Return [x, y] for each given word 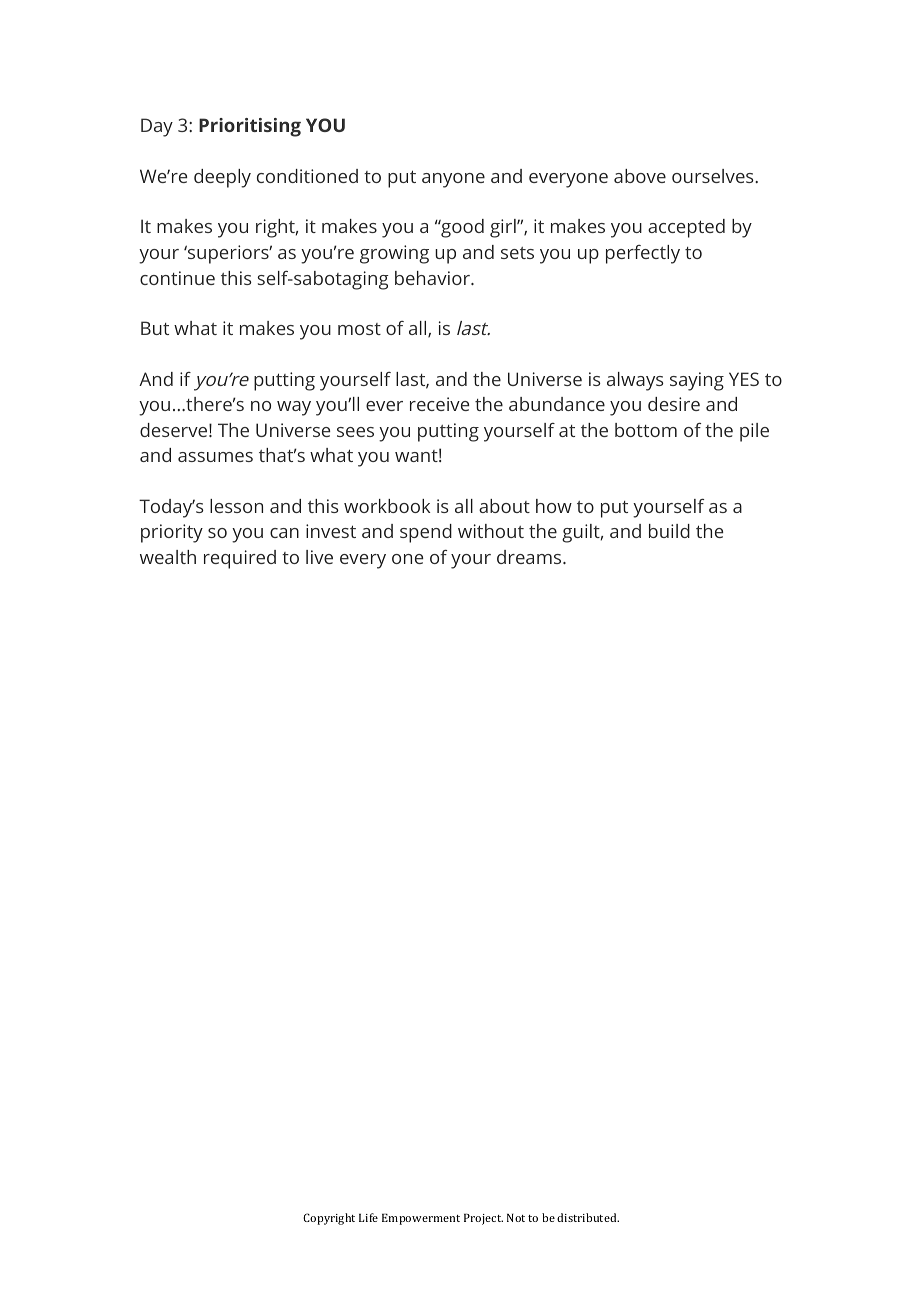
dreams [530, 557]
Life [368, 1217]
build [669, 531]
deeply [222, 178]
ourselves [714, 176]
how [554, 506]
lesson [236, 506]
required [240, 559]
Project [483, 1219]
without [491, 531]
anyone [453, 180]
